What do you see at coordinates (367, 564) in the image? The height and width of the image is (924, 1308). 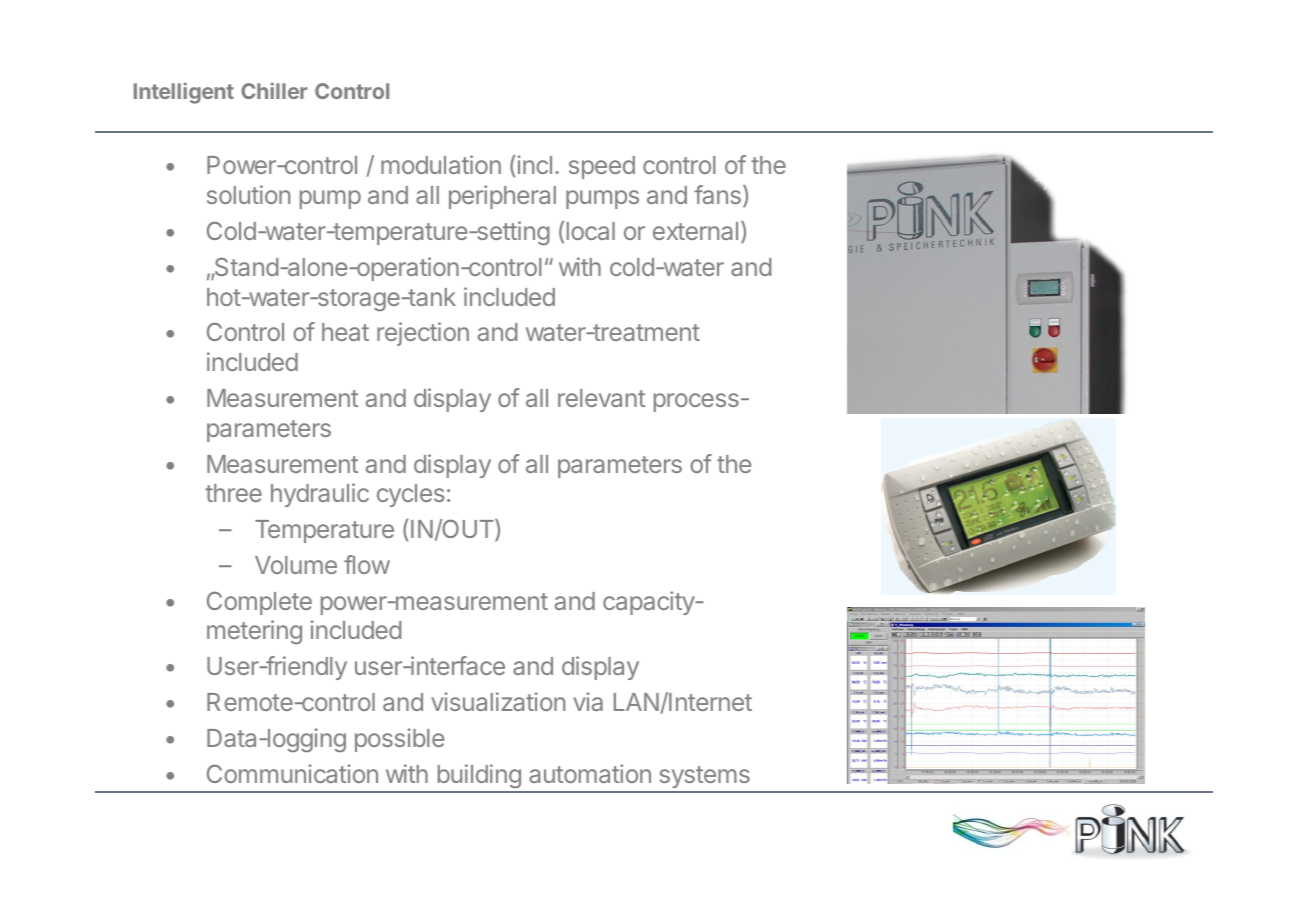 I see `flow` at bounding box center [367, 564].
